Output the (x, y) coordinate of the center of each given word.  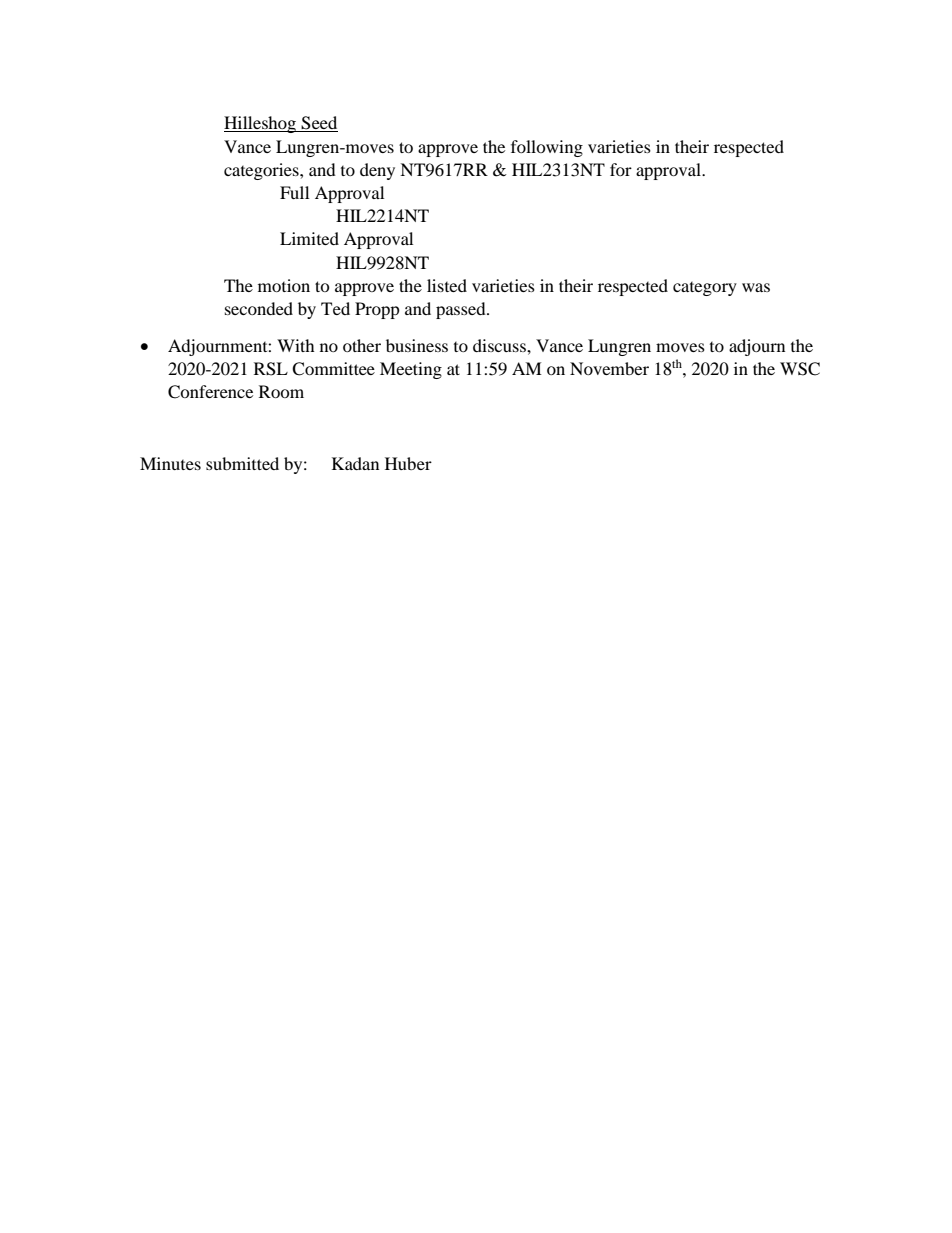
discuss (500, 345)
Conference (210, 392)
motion (284, 285)
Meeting (411, 370)
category (705, 289)
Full (294, 192)
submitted (242, 463)
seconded (259, 308)
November (609, 368)
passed (462, 310)
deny (377, 171)
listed (447, 285)
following (547, 148)
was (756, 287)
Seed (319, 124)
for (621, 169)
